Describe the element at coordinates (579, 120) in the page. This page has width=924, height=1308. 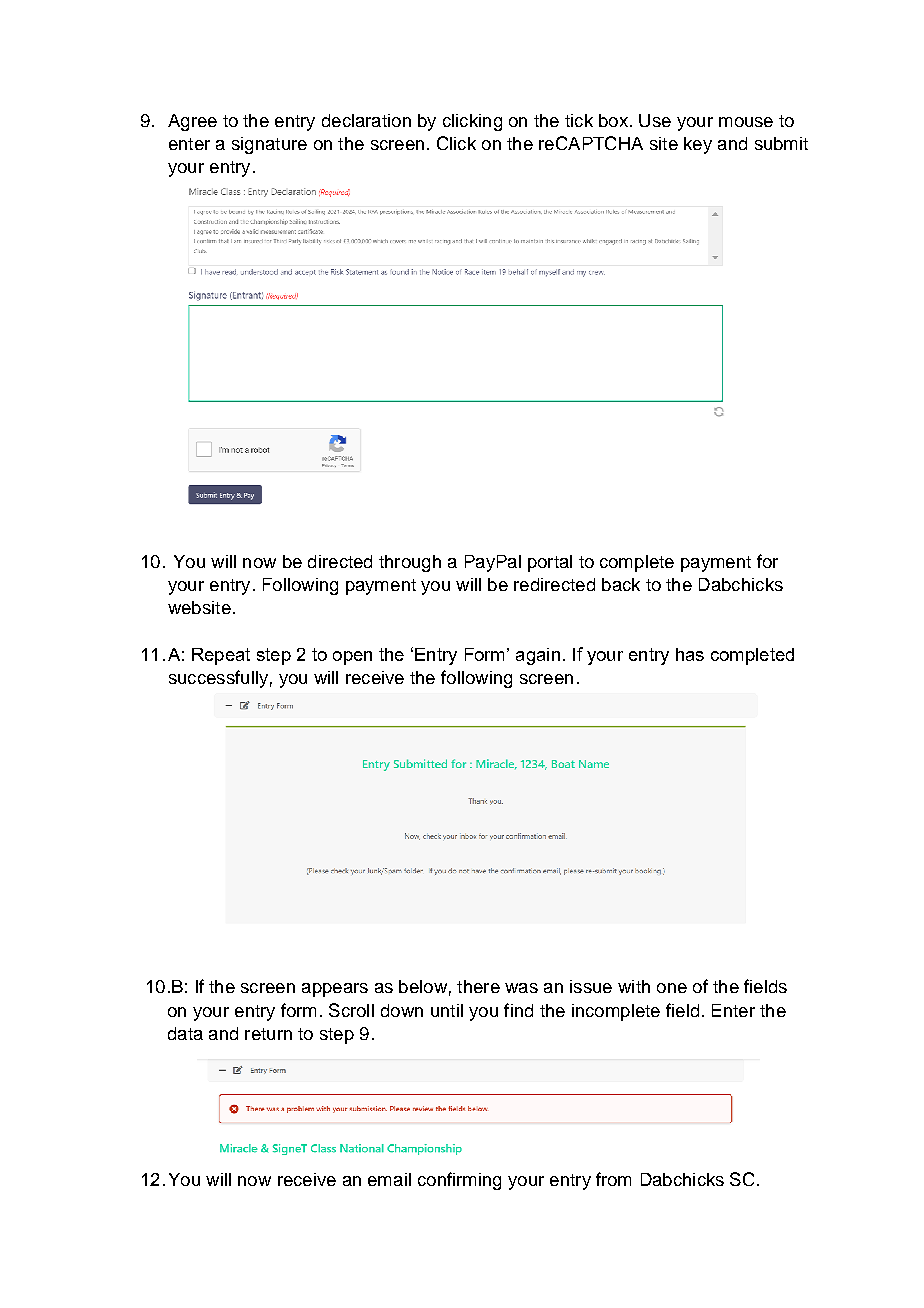
I see `tick` at that location.
